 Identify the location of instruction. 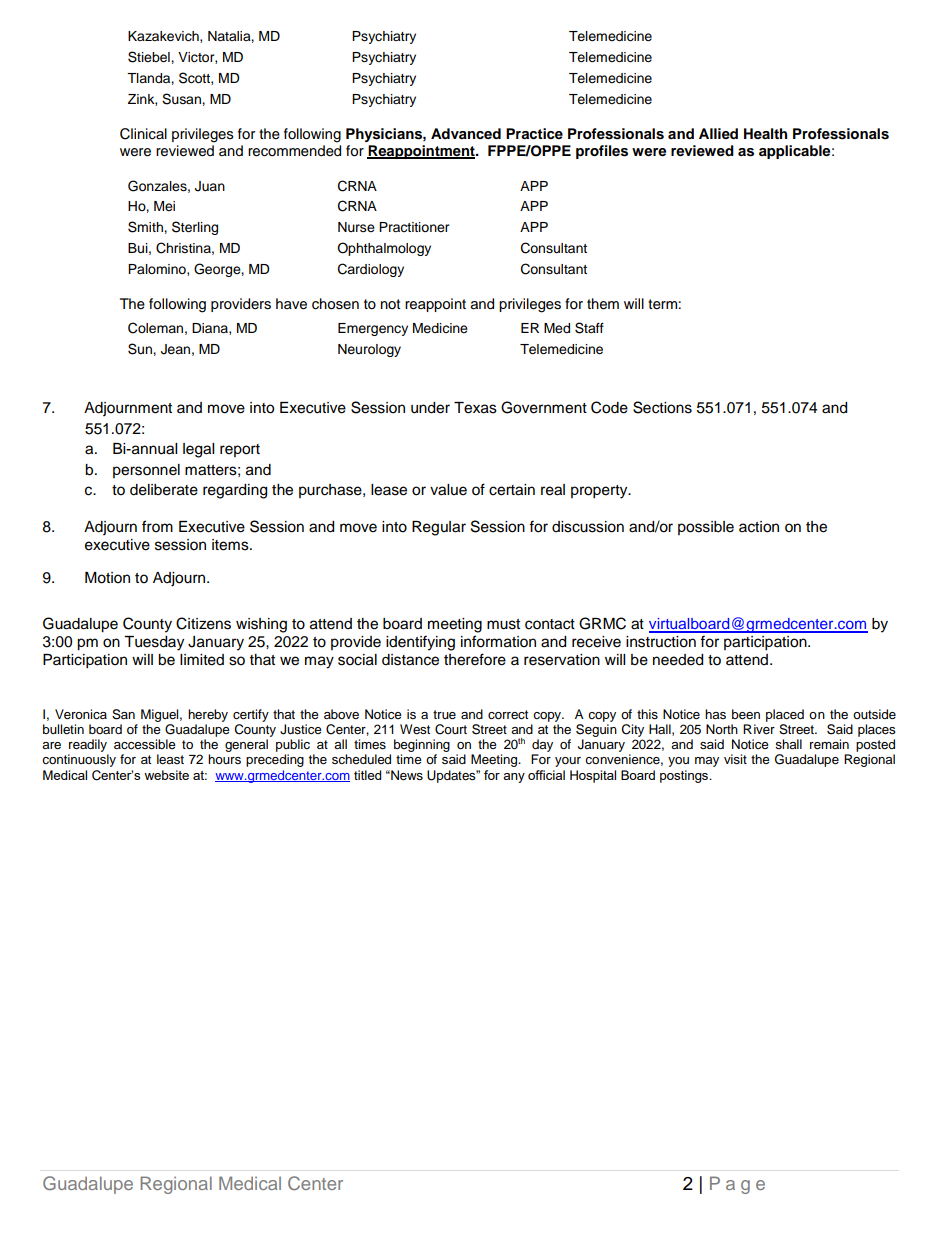
(661, 642).
